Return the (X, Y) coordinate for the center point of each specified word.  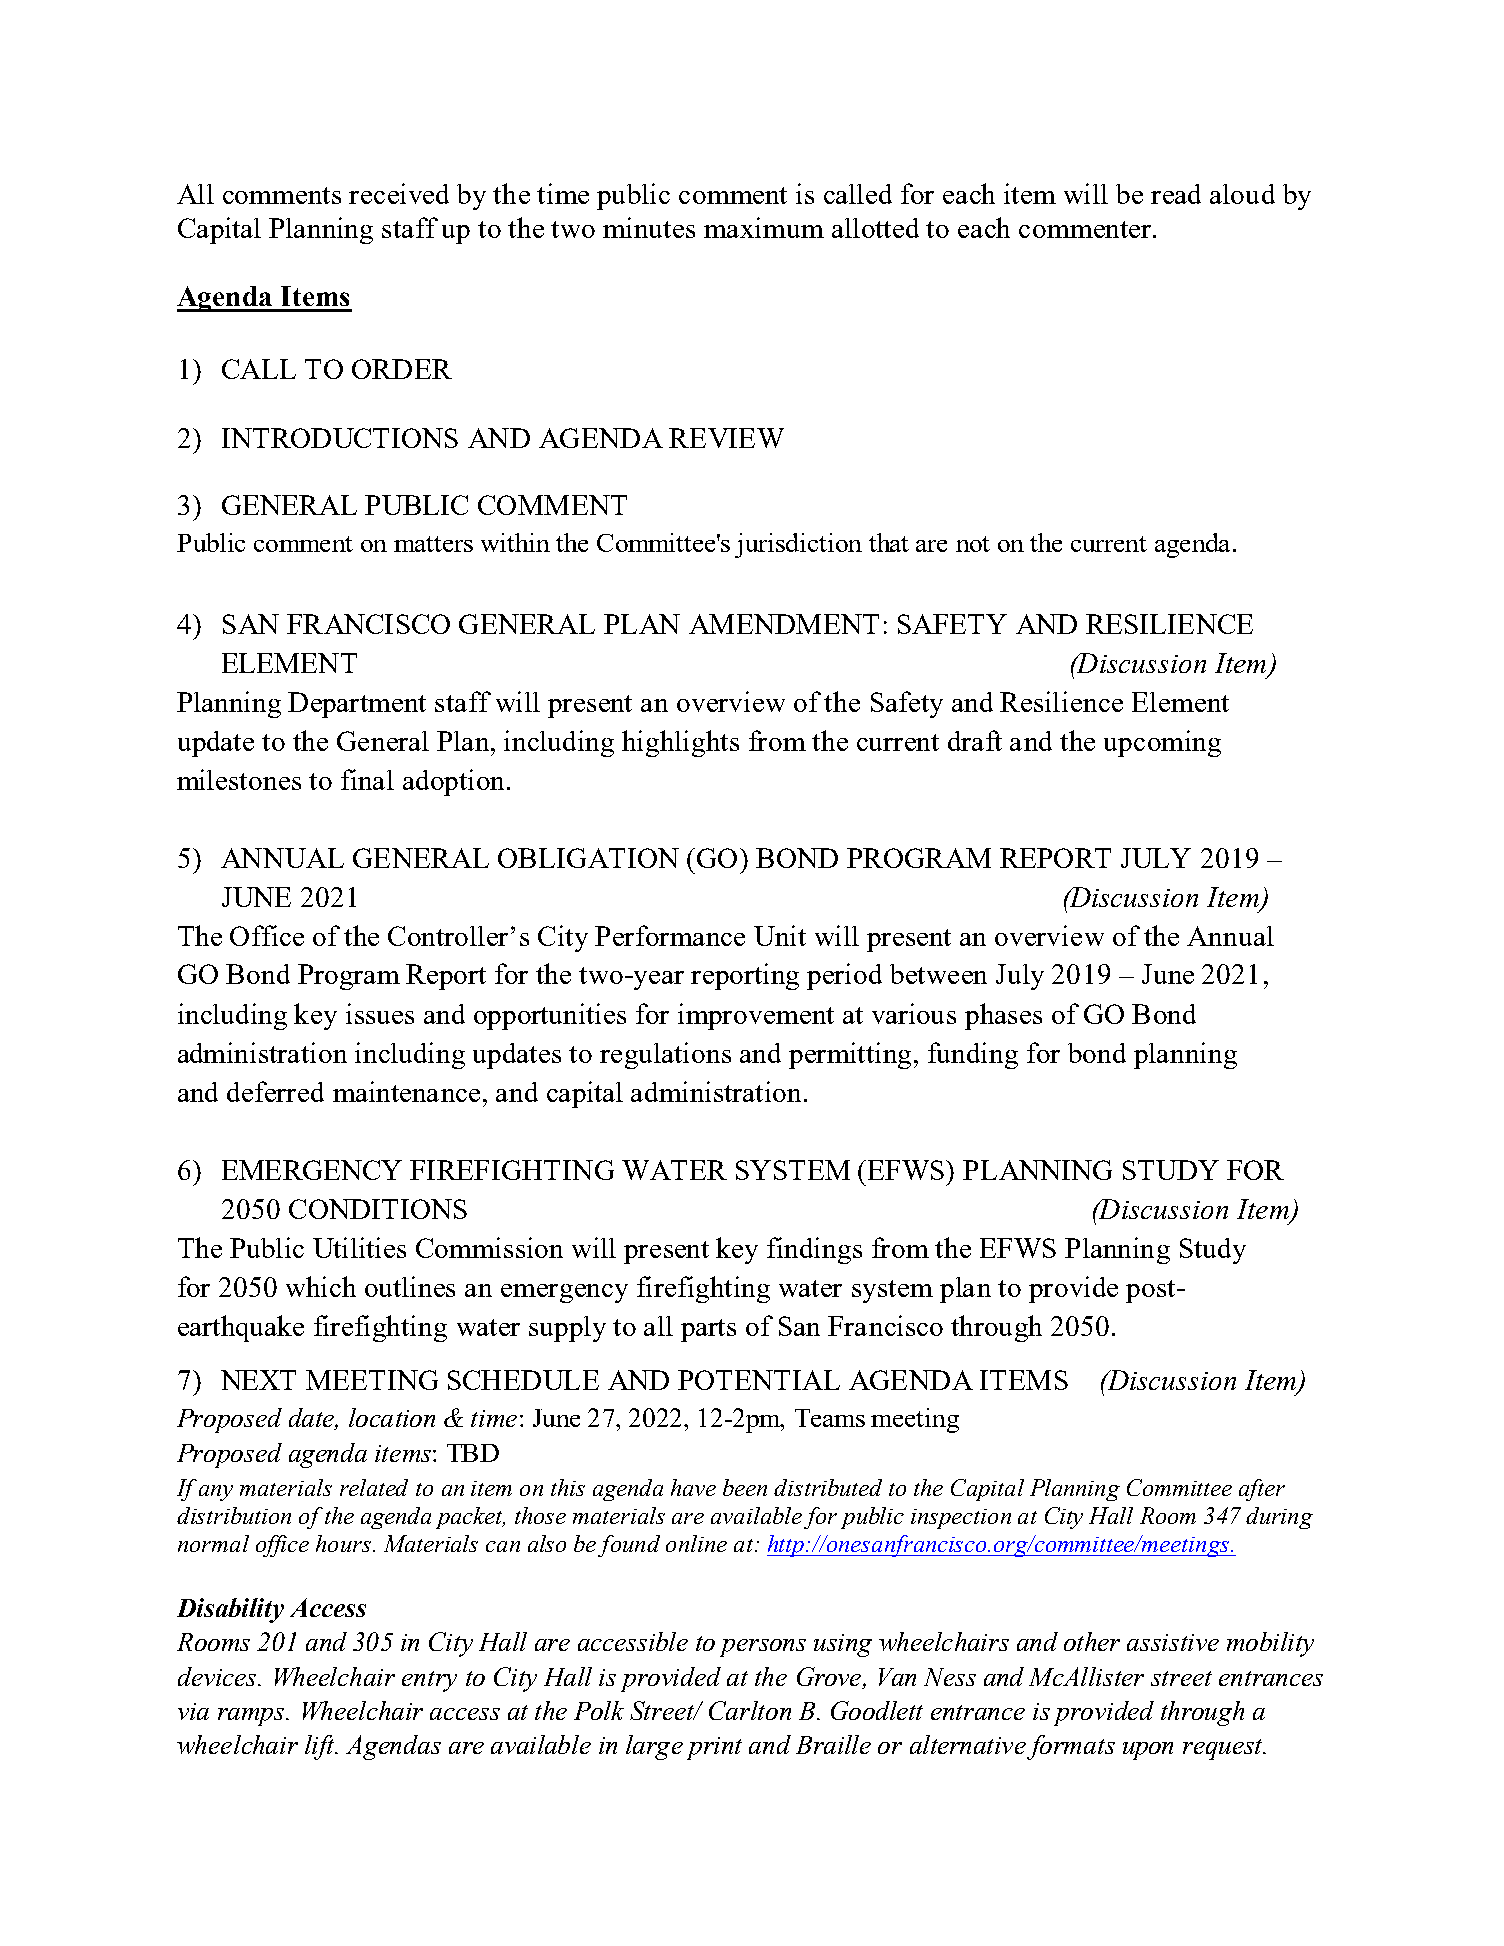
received (399, 193)
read (1176, 194)
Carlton (750, 1710)
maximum (764, 227)
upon (1148, 1751)
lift (321, 1747)
